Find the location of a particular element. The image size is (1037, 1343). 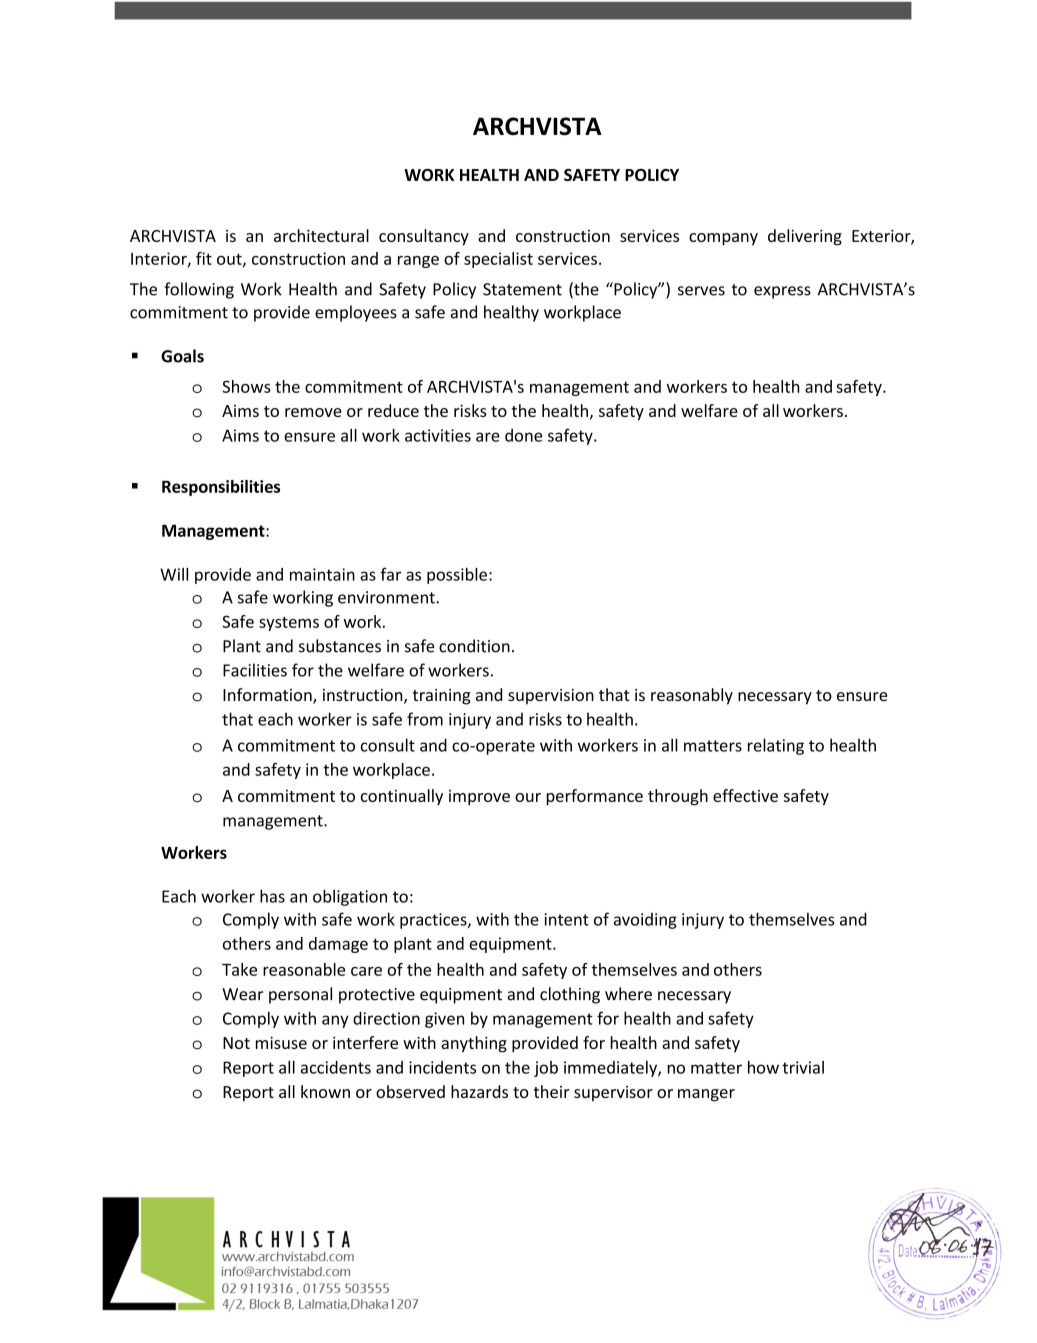

fit is located at coordinates (204, 258).
